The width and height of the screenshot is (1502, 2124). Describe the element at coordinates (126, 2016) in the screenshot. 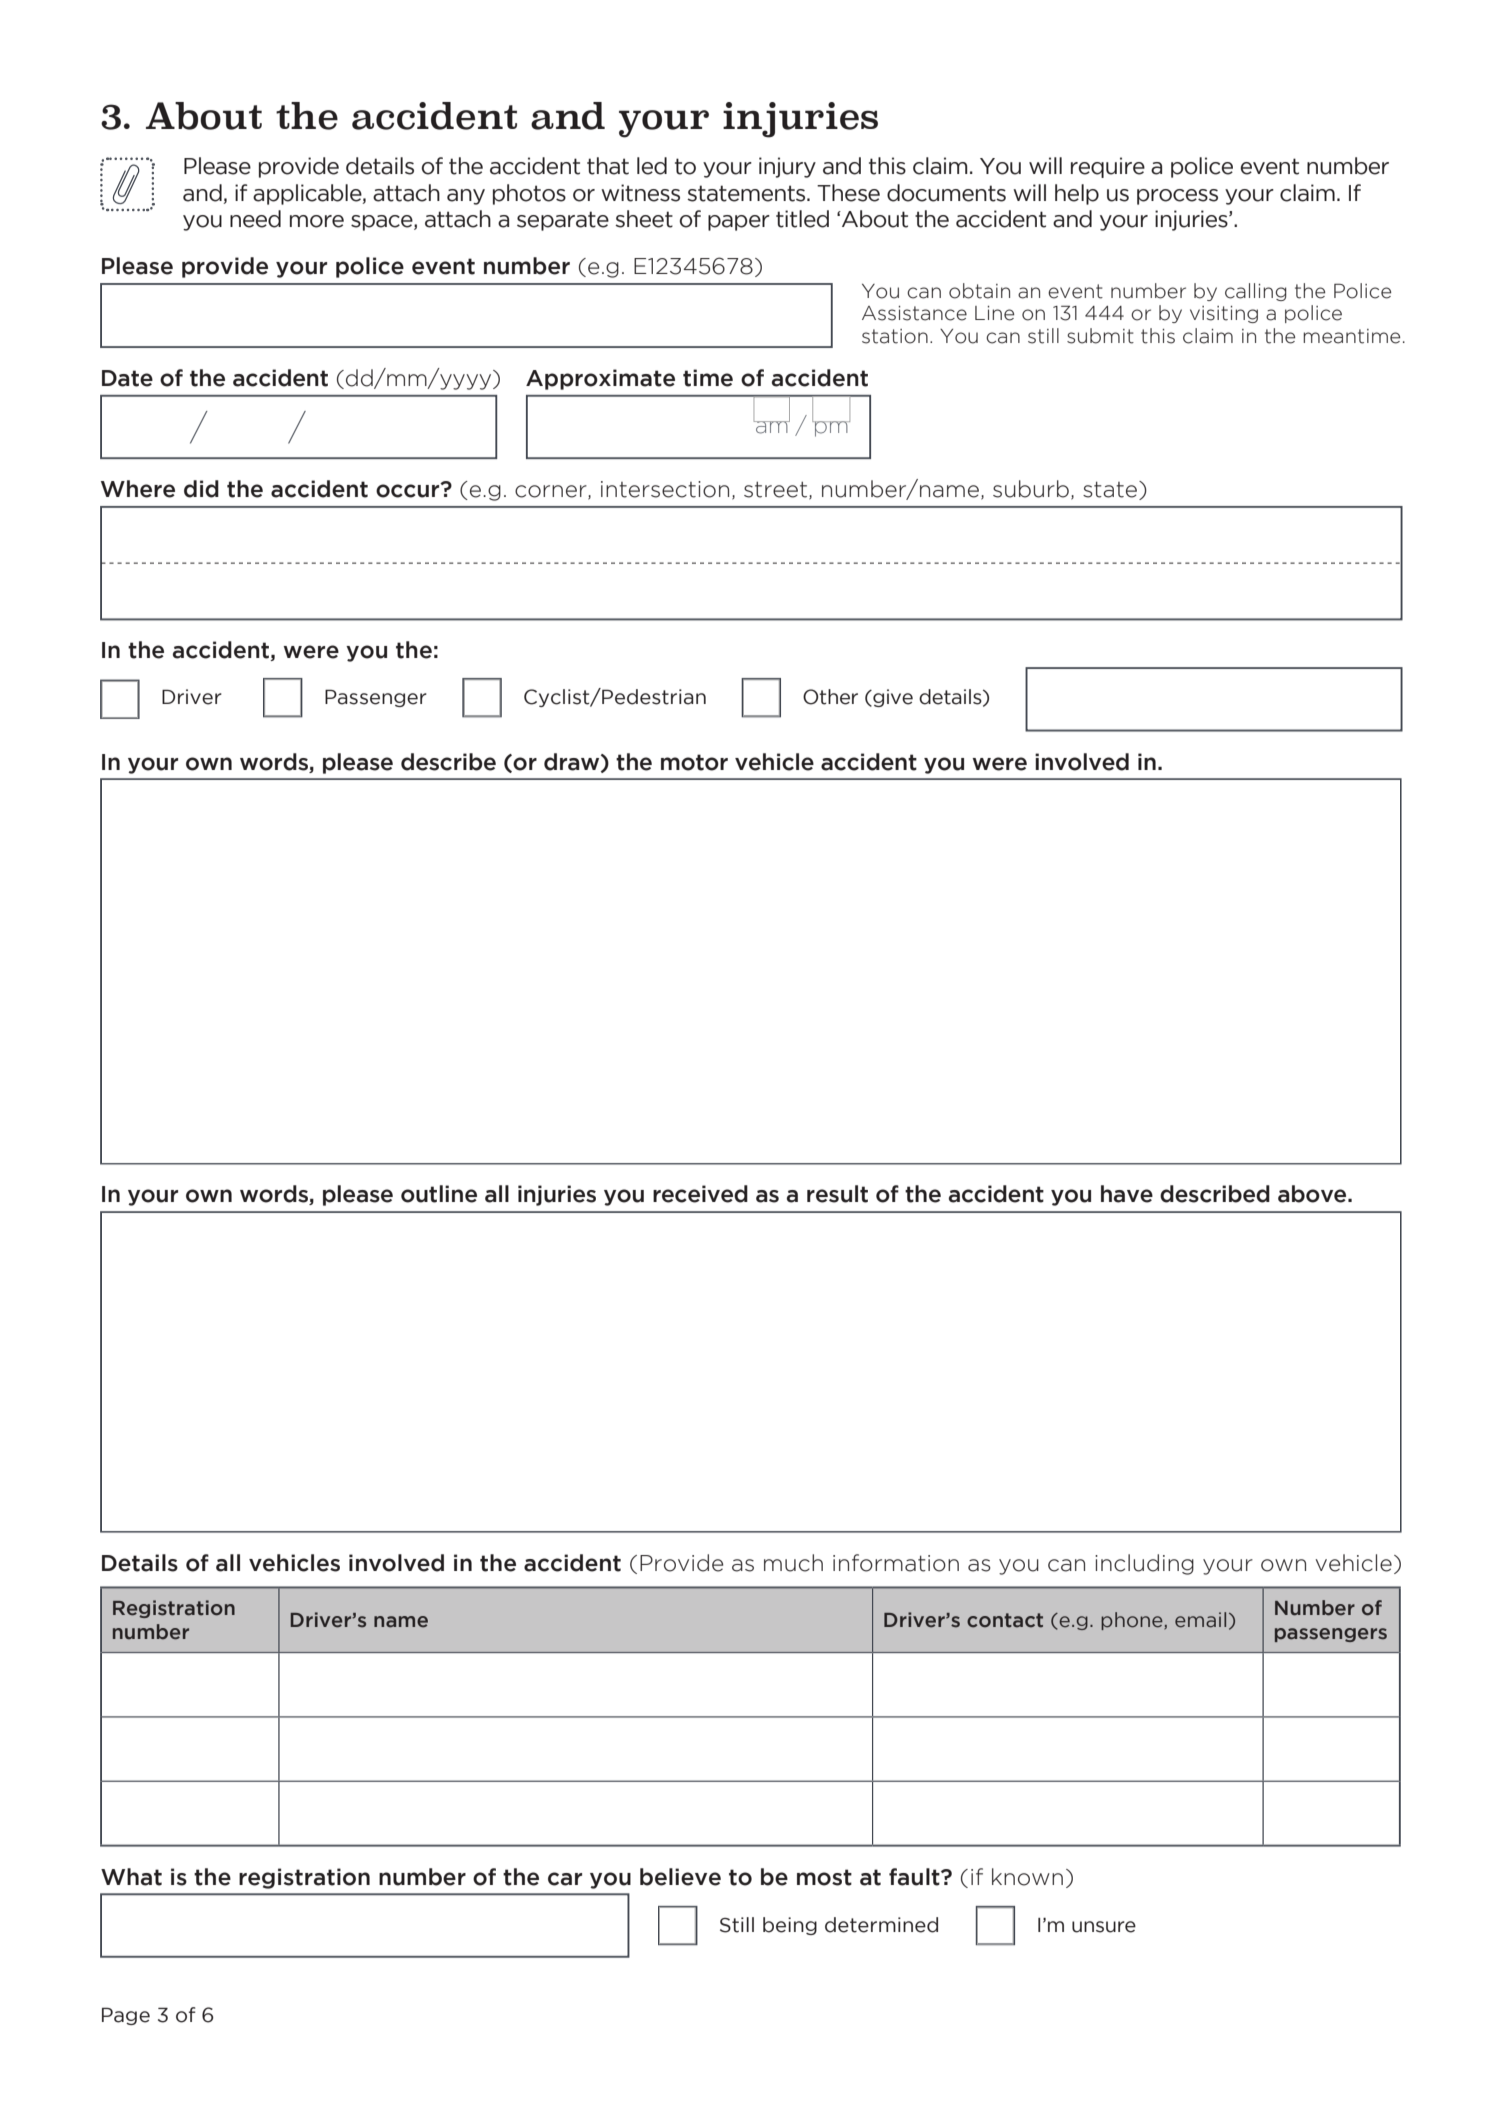

I see `Page` at that location.
